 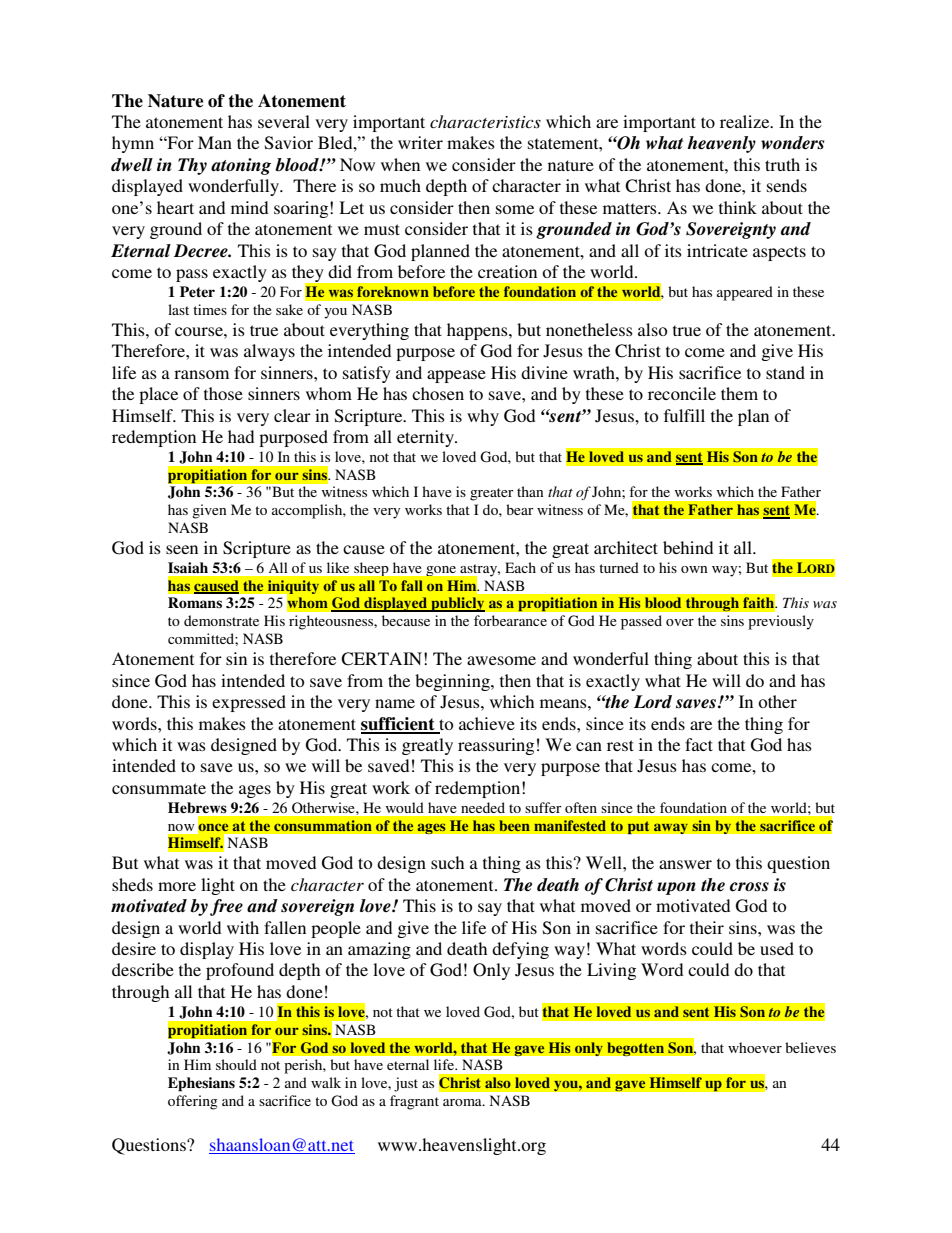 What do you see at coordinates (684, 415) in the screenshot?
I see `fulfill` at bounding box center [684, 415].
